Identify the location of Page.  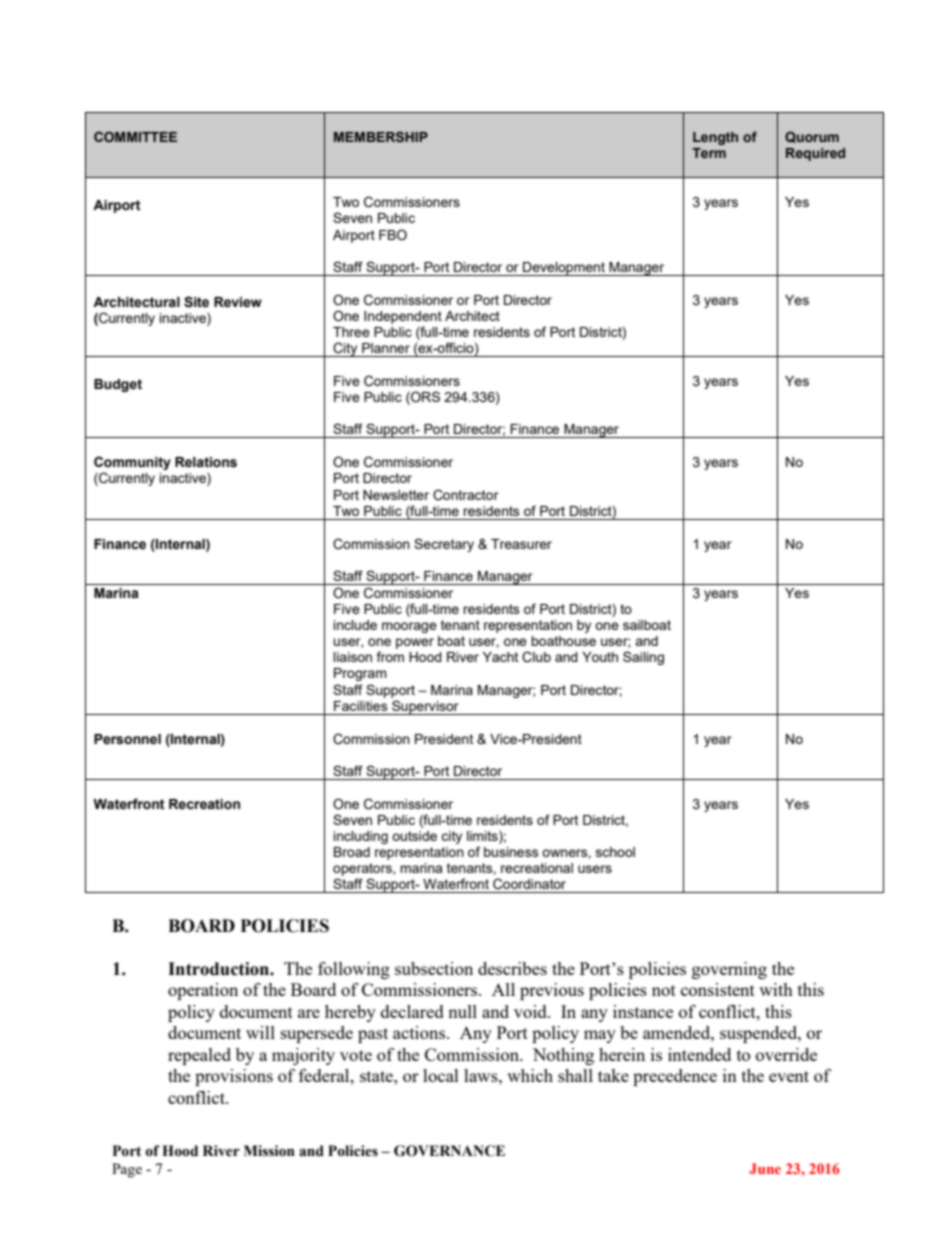
(127, 1170).
